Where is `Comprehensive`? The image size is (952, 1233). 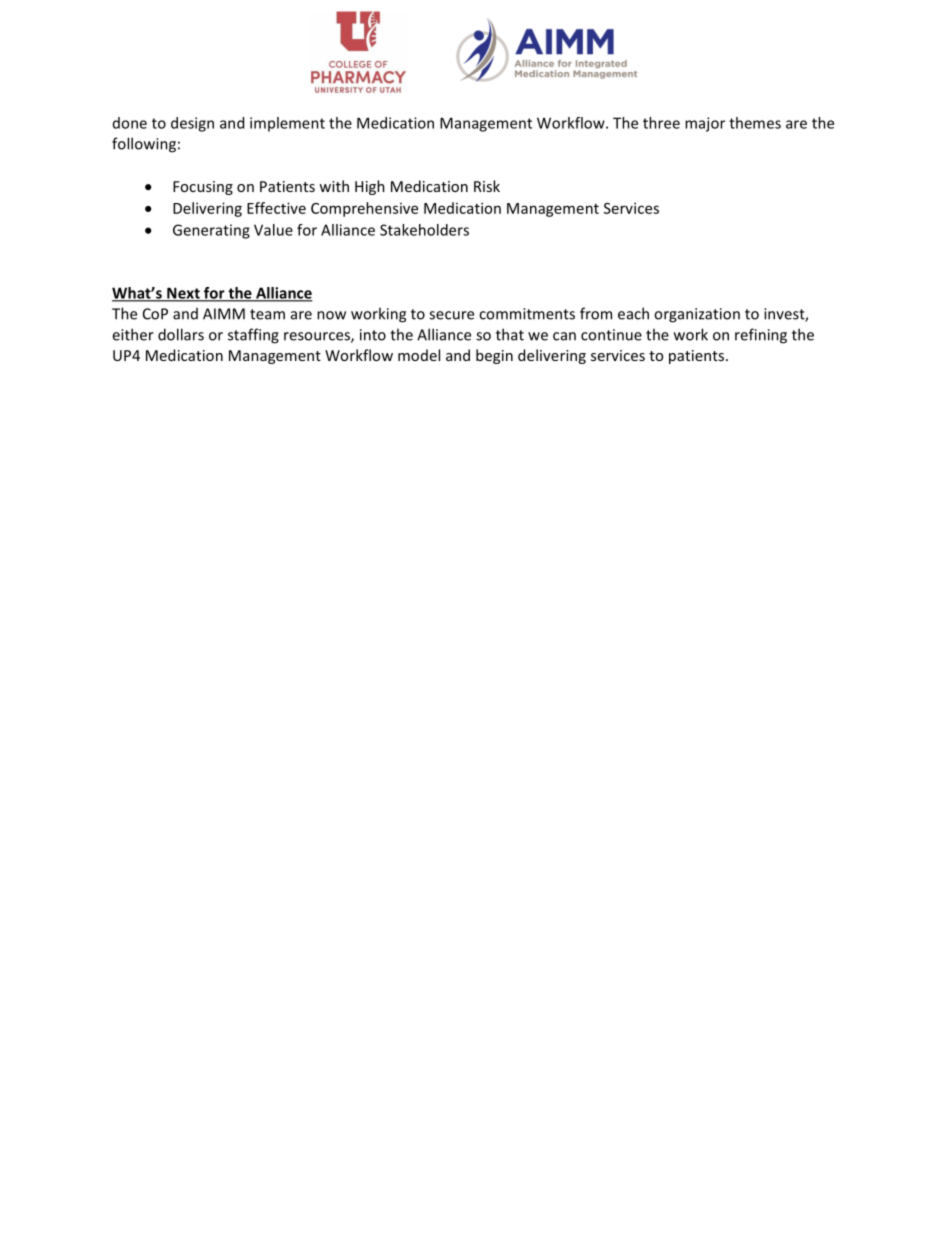
Comprehensive is located at coordinates (364, 209).
